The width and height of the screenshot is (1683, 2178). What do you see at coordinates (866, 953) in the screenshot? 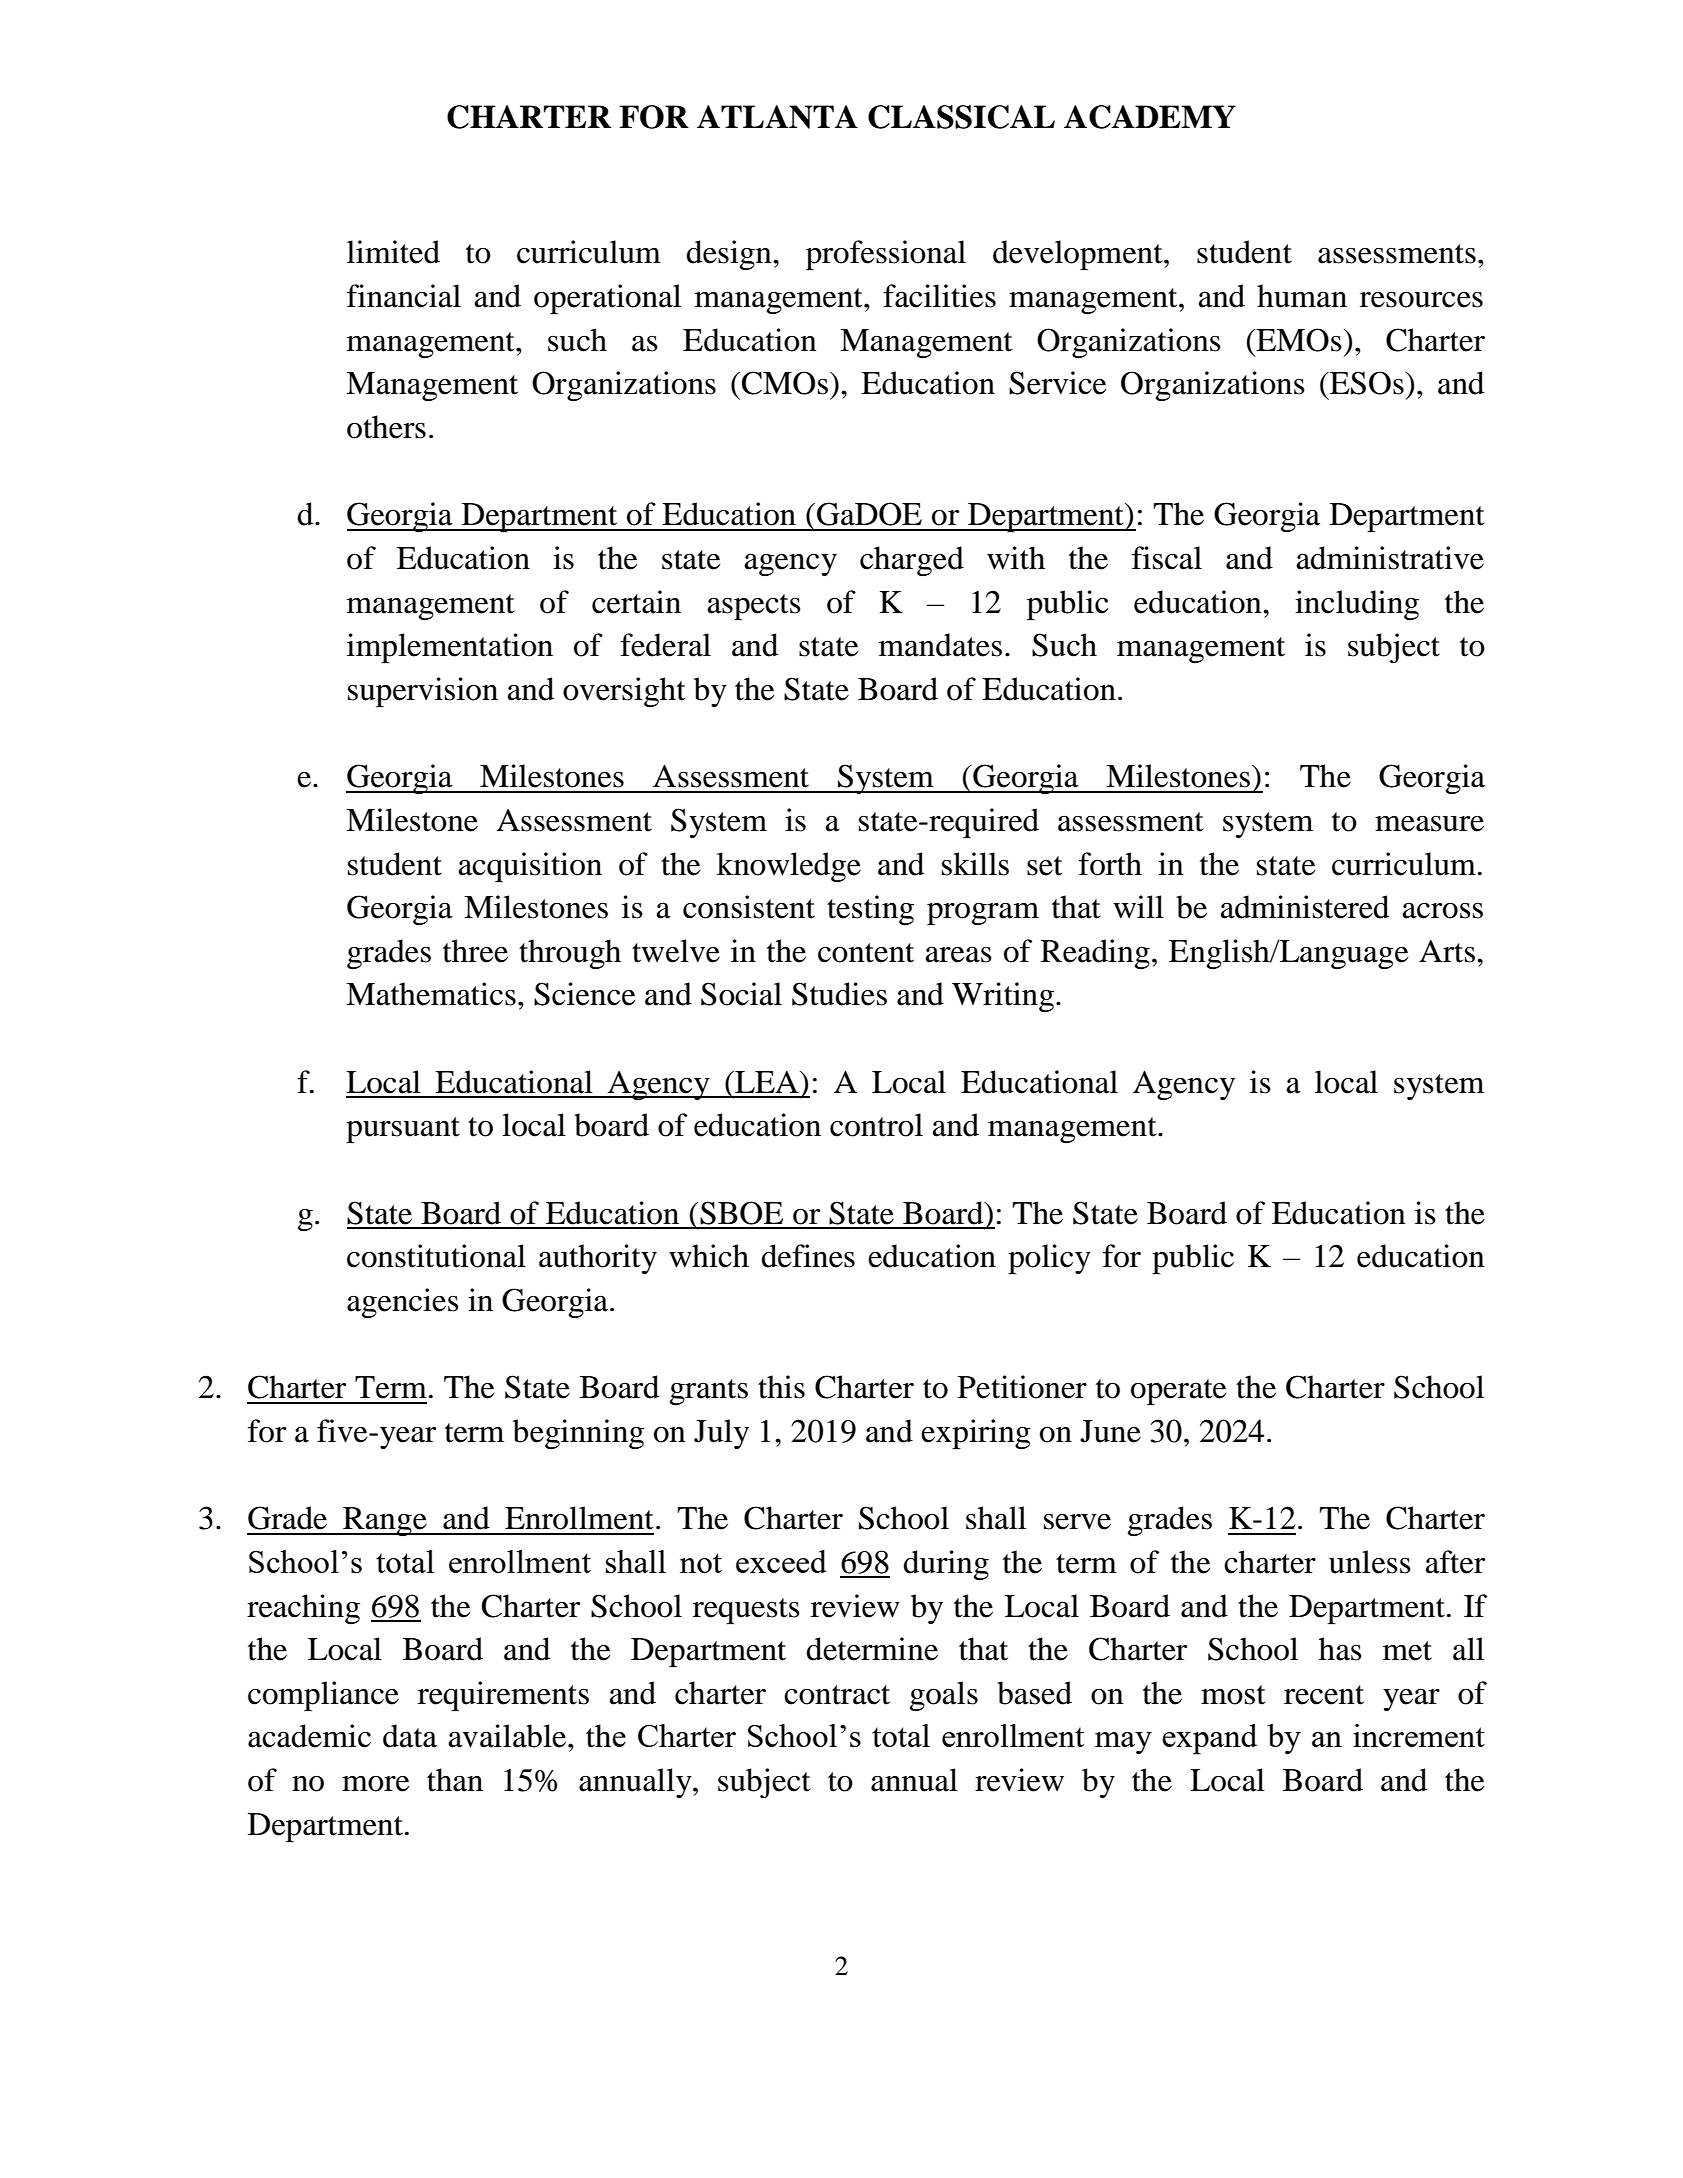
I see `content` at bounding box center [866, 953].
